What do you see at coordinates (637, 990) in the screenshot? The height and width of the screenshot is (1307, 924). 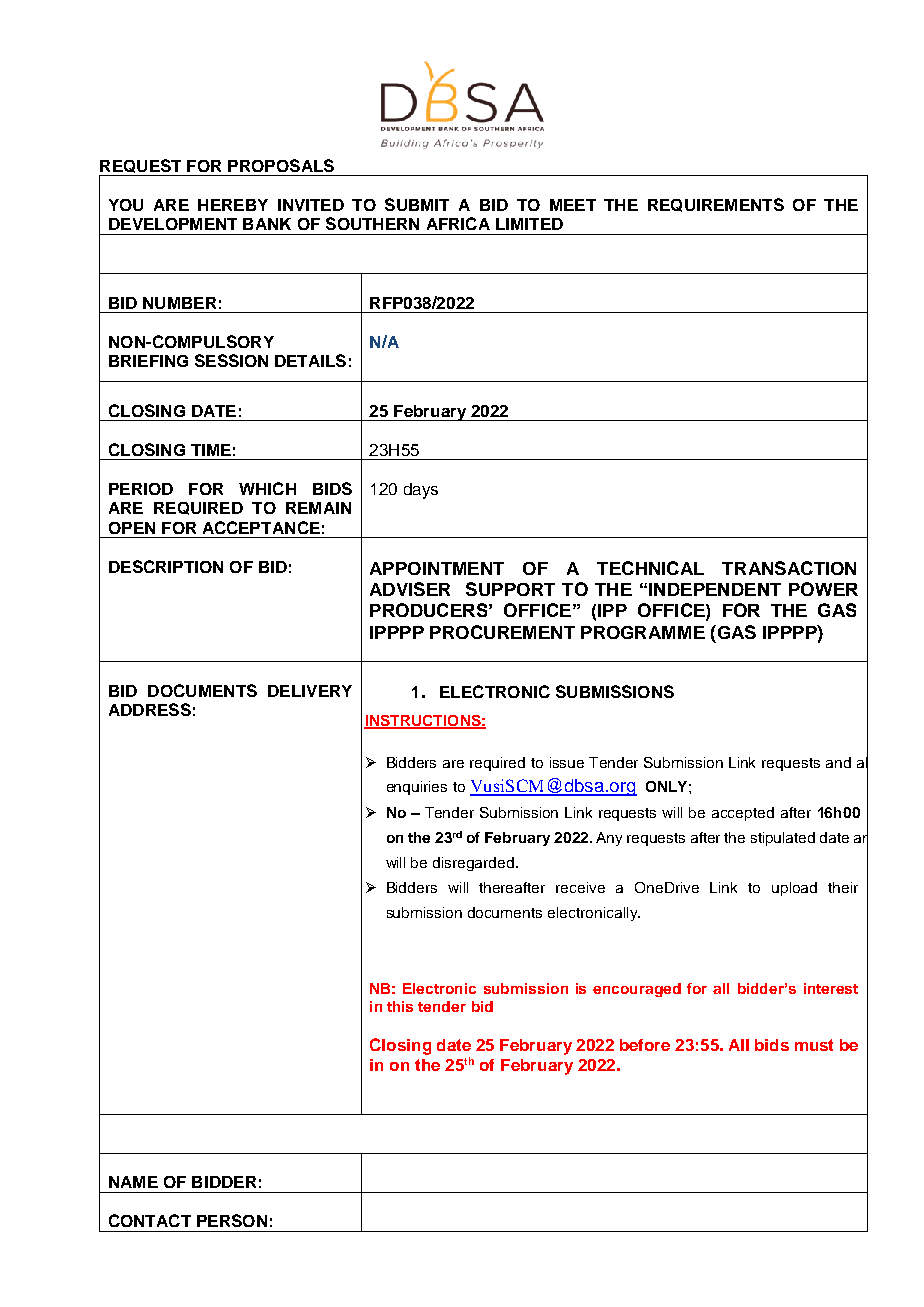 I see `encouraged` at bounding box center [637, 990].
